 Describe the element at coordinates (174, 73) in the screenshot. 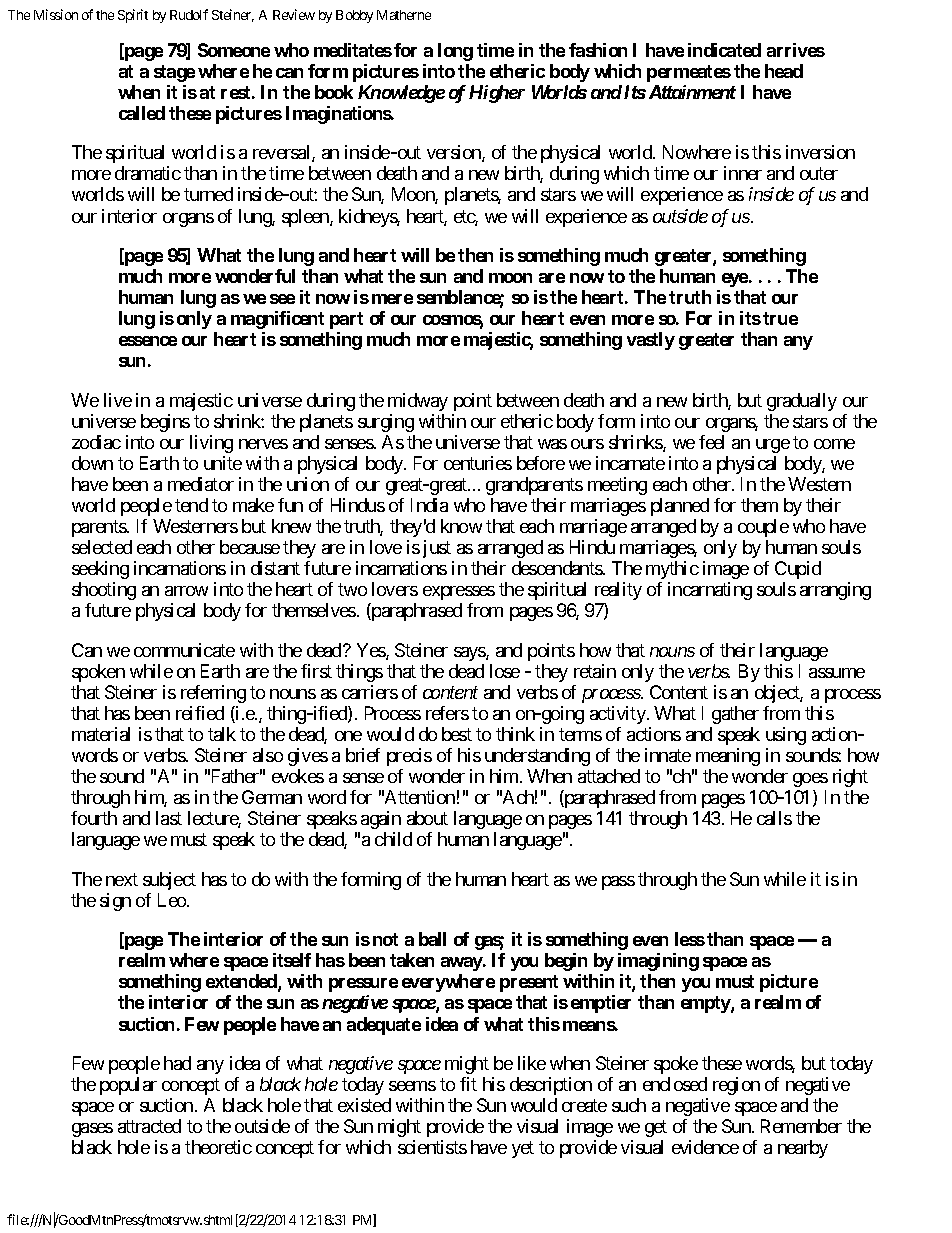

I see `stage` at that location.
